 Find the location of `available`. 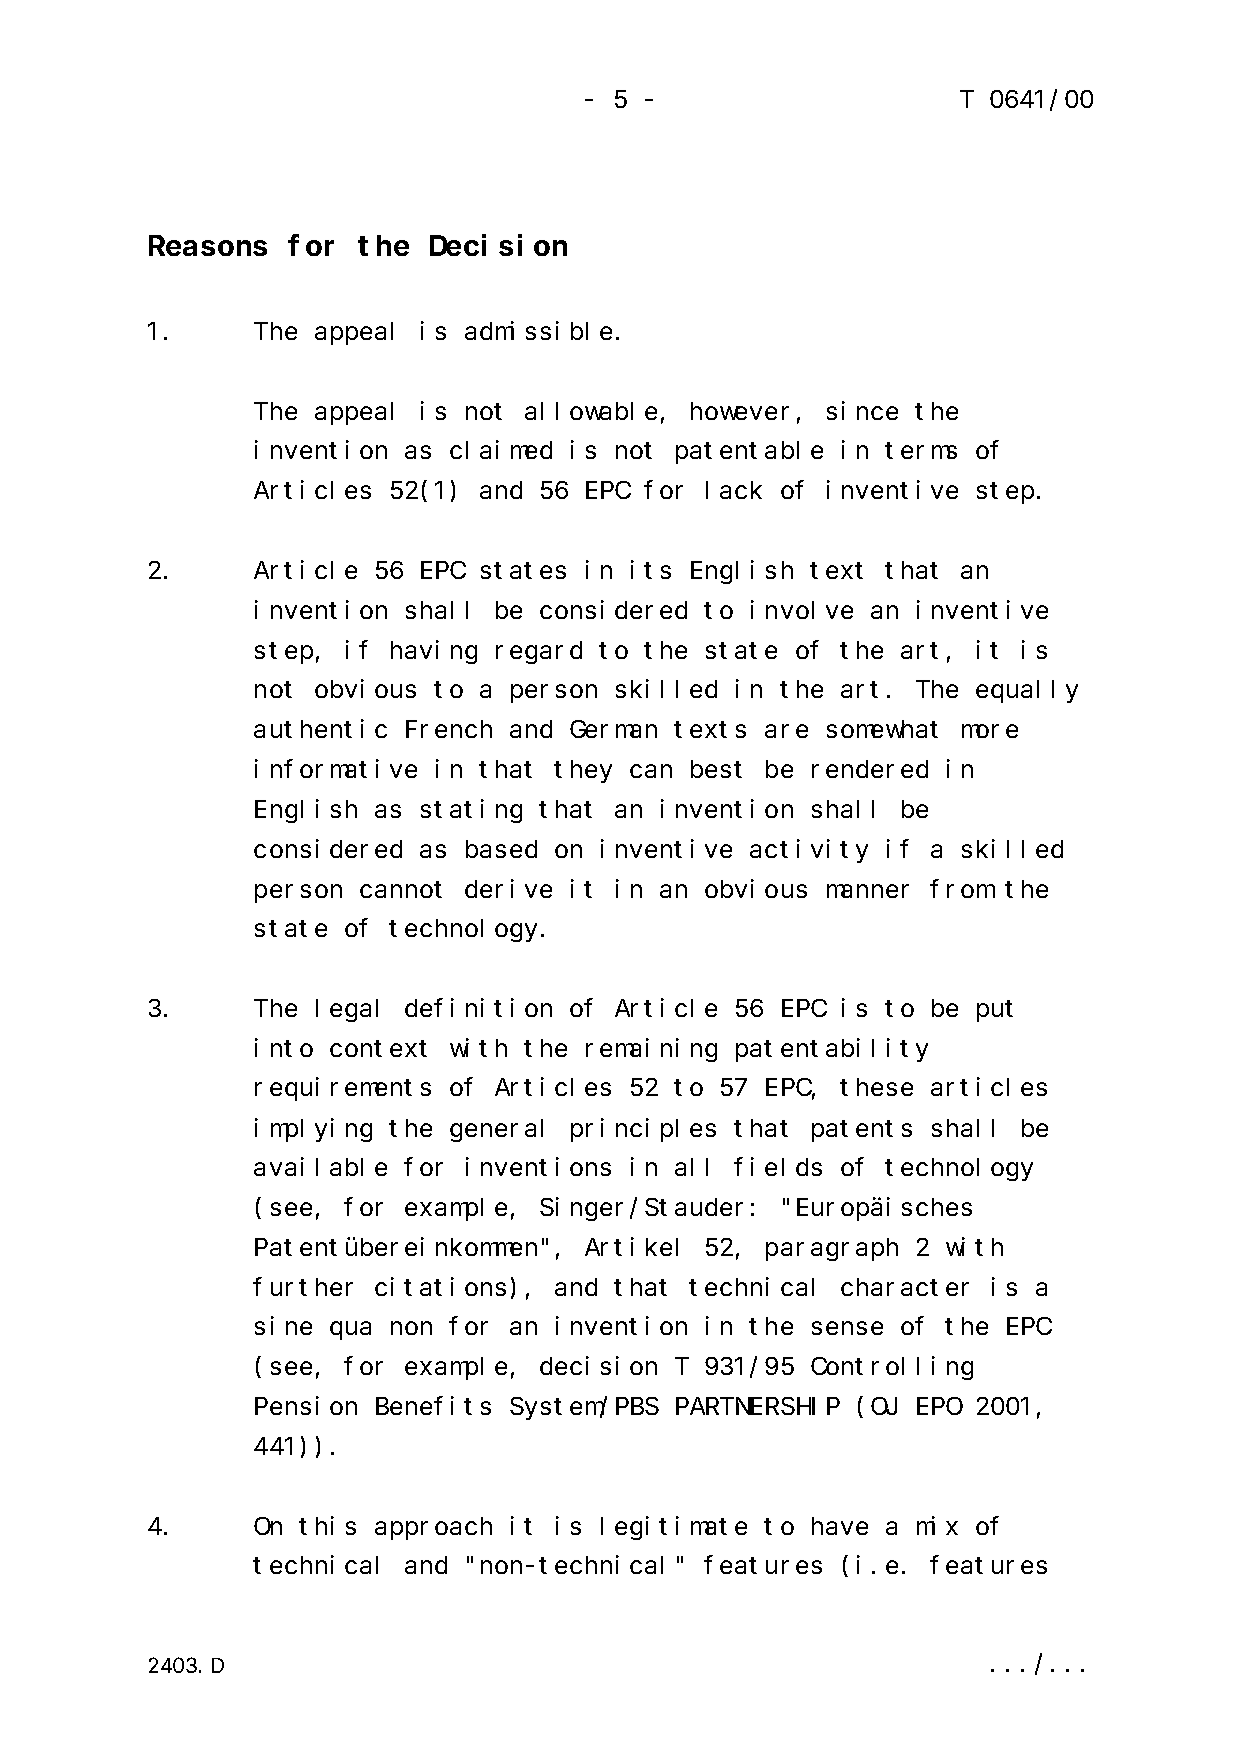

available is located at coordinates (320, 1167).
